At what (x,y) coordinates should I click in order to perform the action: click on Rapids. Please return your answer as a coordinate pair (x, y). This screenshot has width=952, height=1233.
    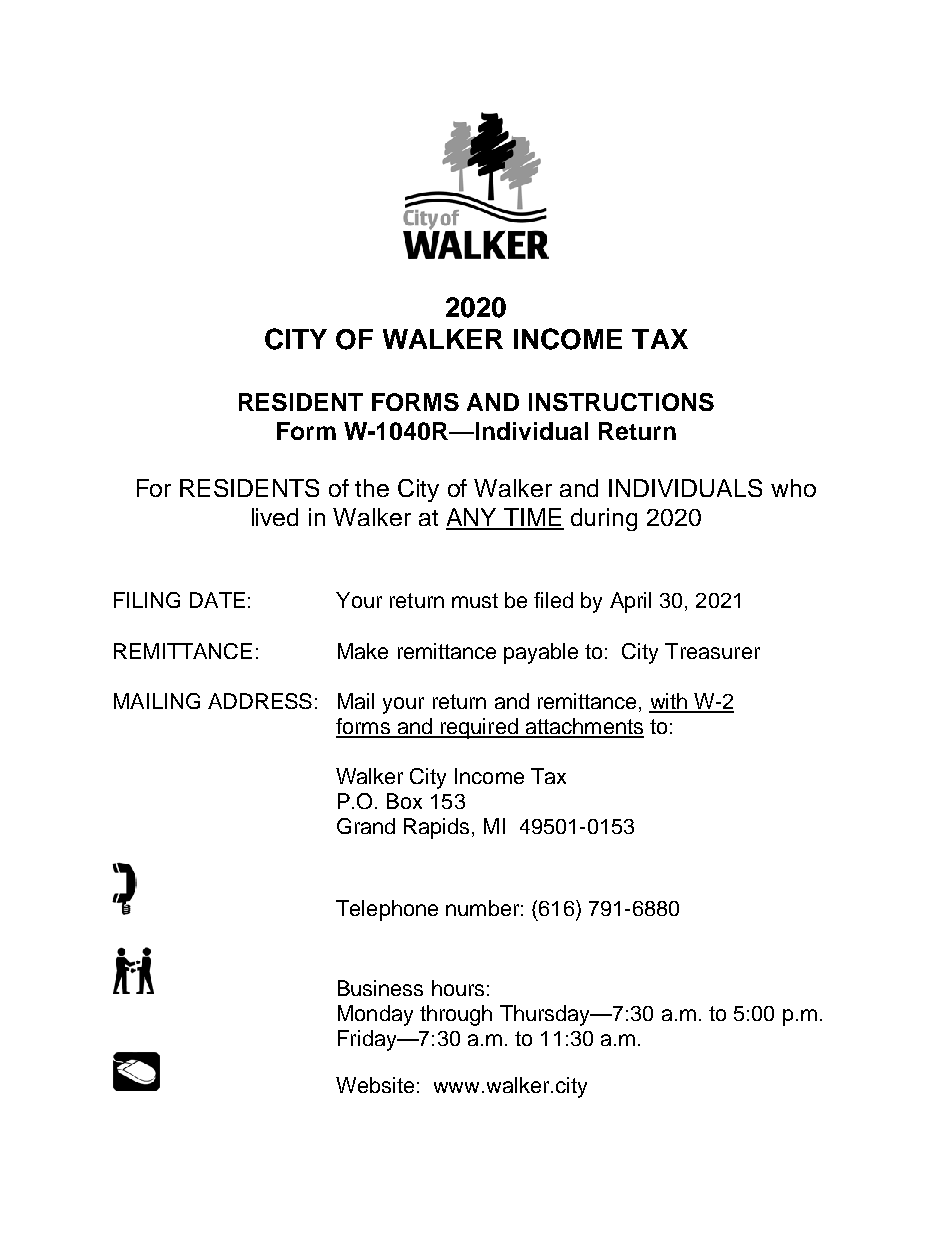
    Looking at the image, I should click on (436, 828).
